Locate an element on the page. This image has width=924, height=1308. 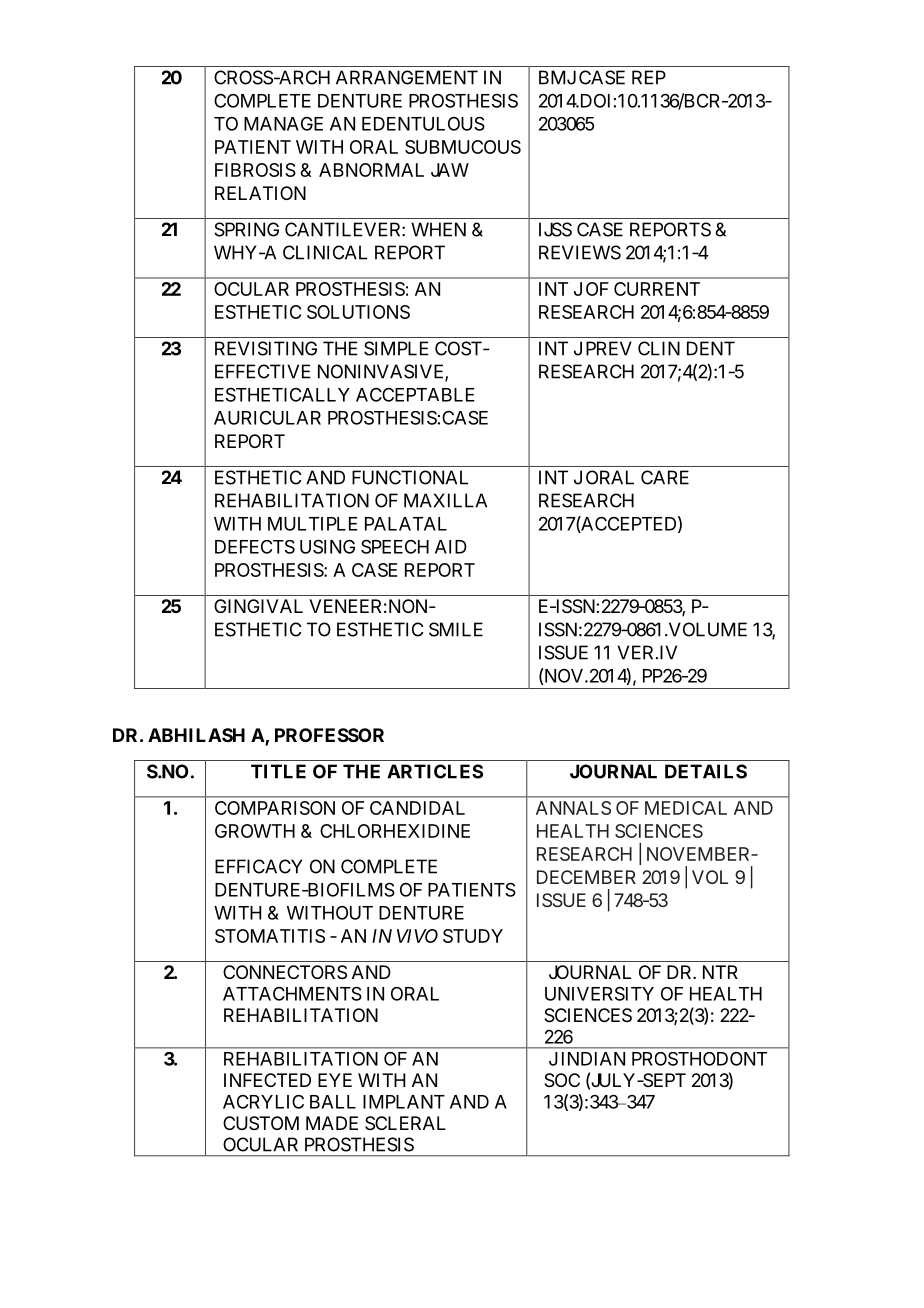
SOC is located at coordinates (562, 1080).
